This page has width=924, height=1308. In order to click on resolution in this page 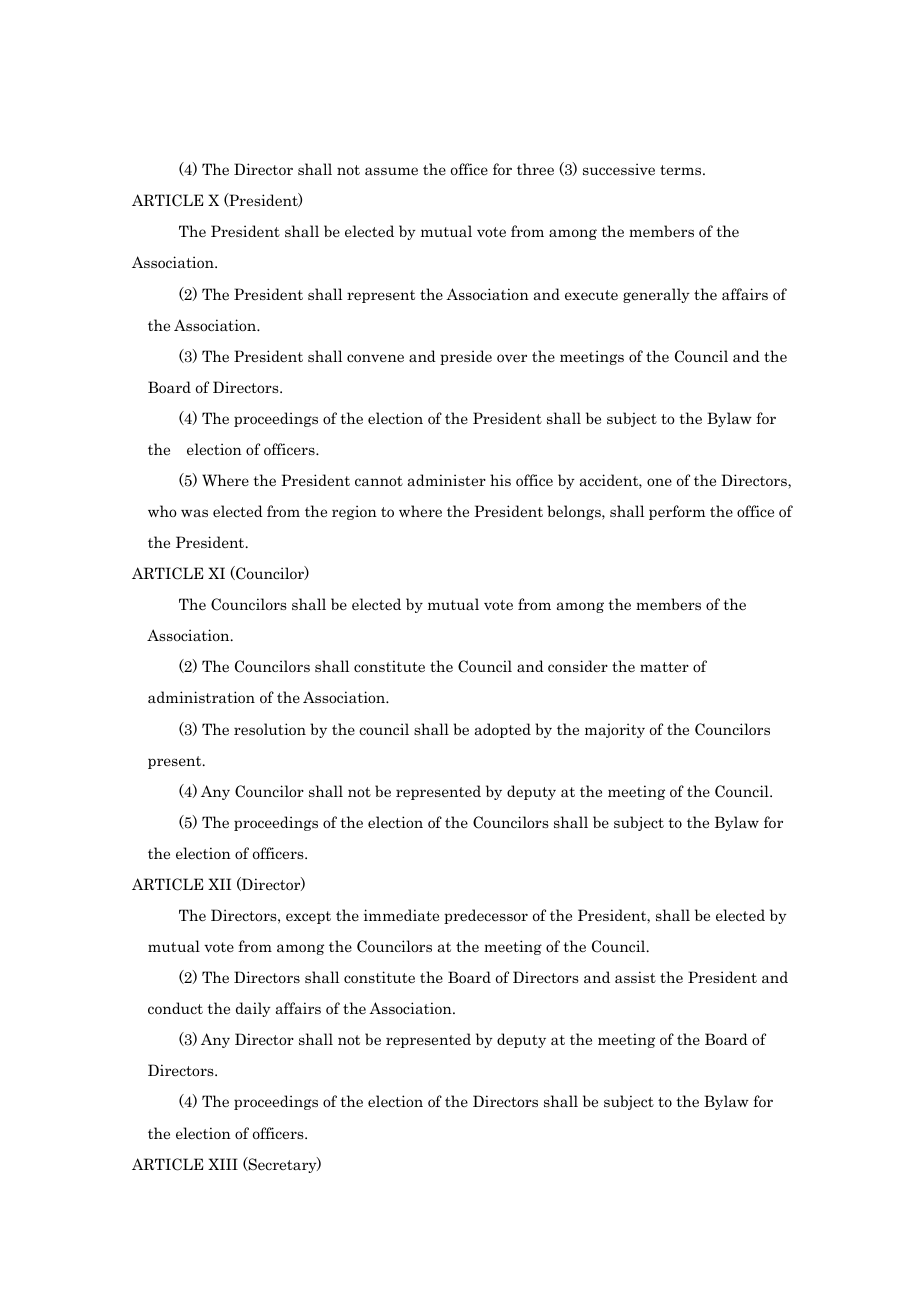, I will do `click(270, 729)`.
